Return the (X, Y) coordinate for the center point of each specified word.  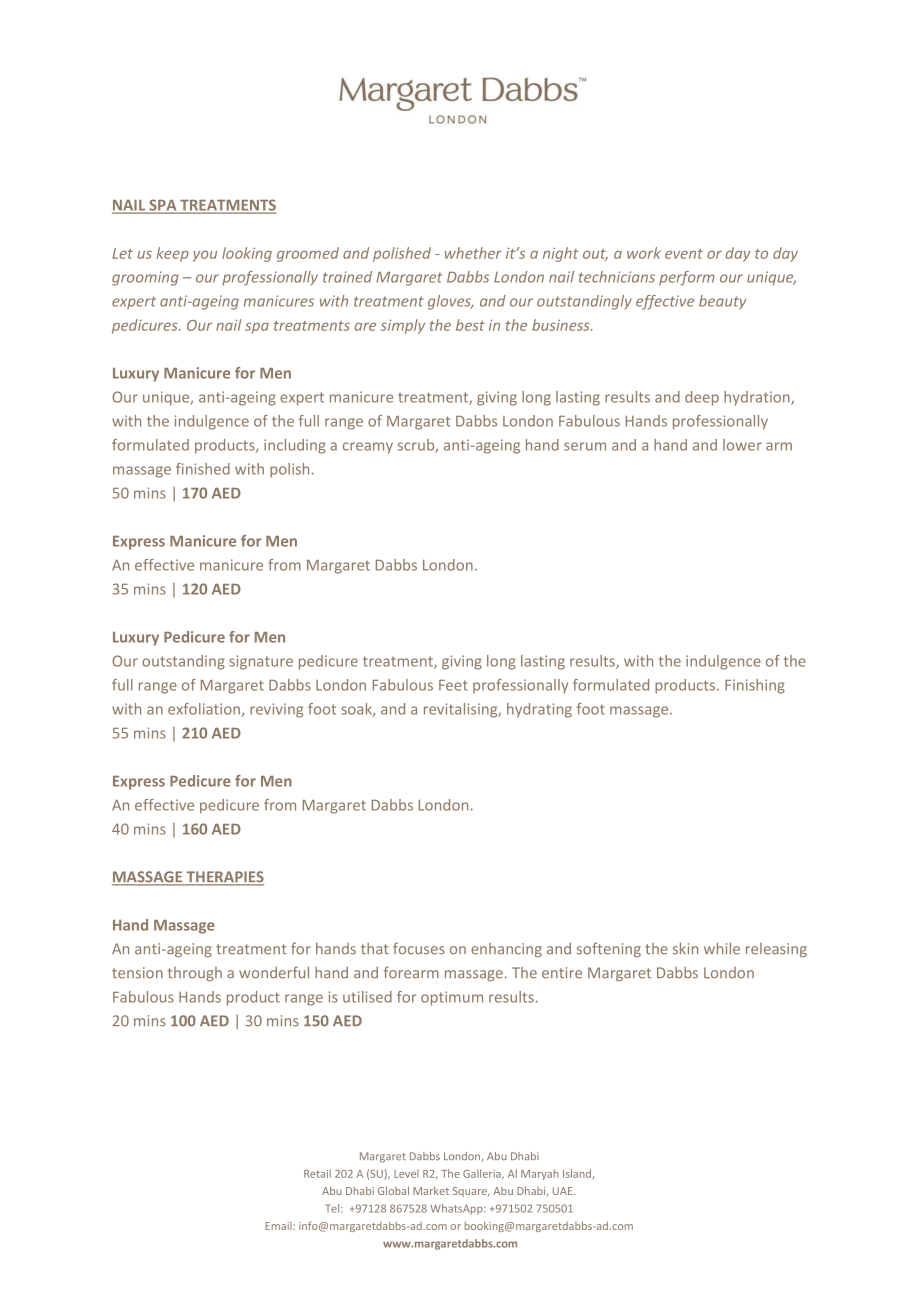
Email (279, 1226)
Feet (453, 685)
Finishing (755, 686)
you (205, 256)
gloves (450, 302)
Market (431, 1190)
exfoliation (205, 710)
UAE (564, 1191)
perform (687, 278)
